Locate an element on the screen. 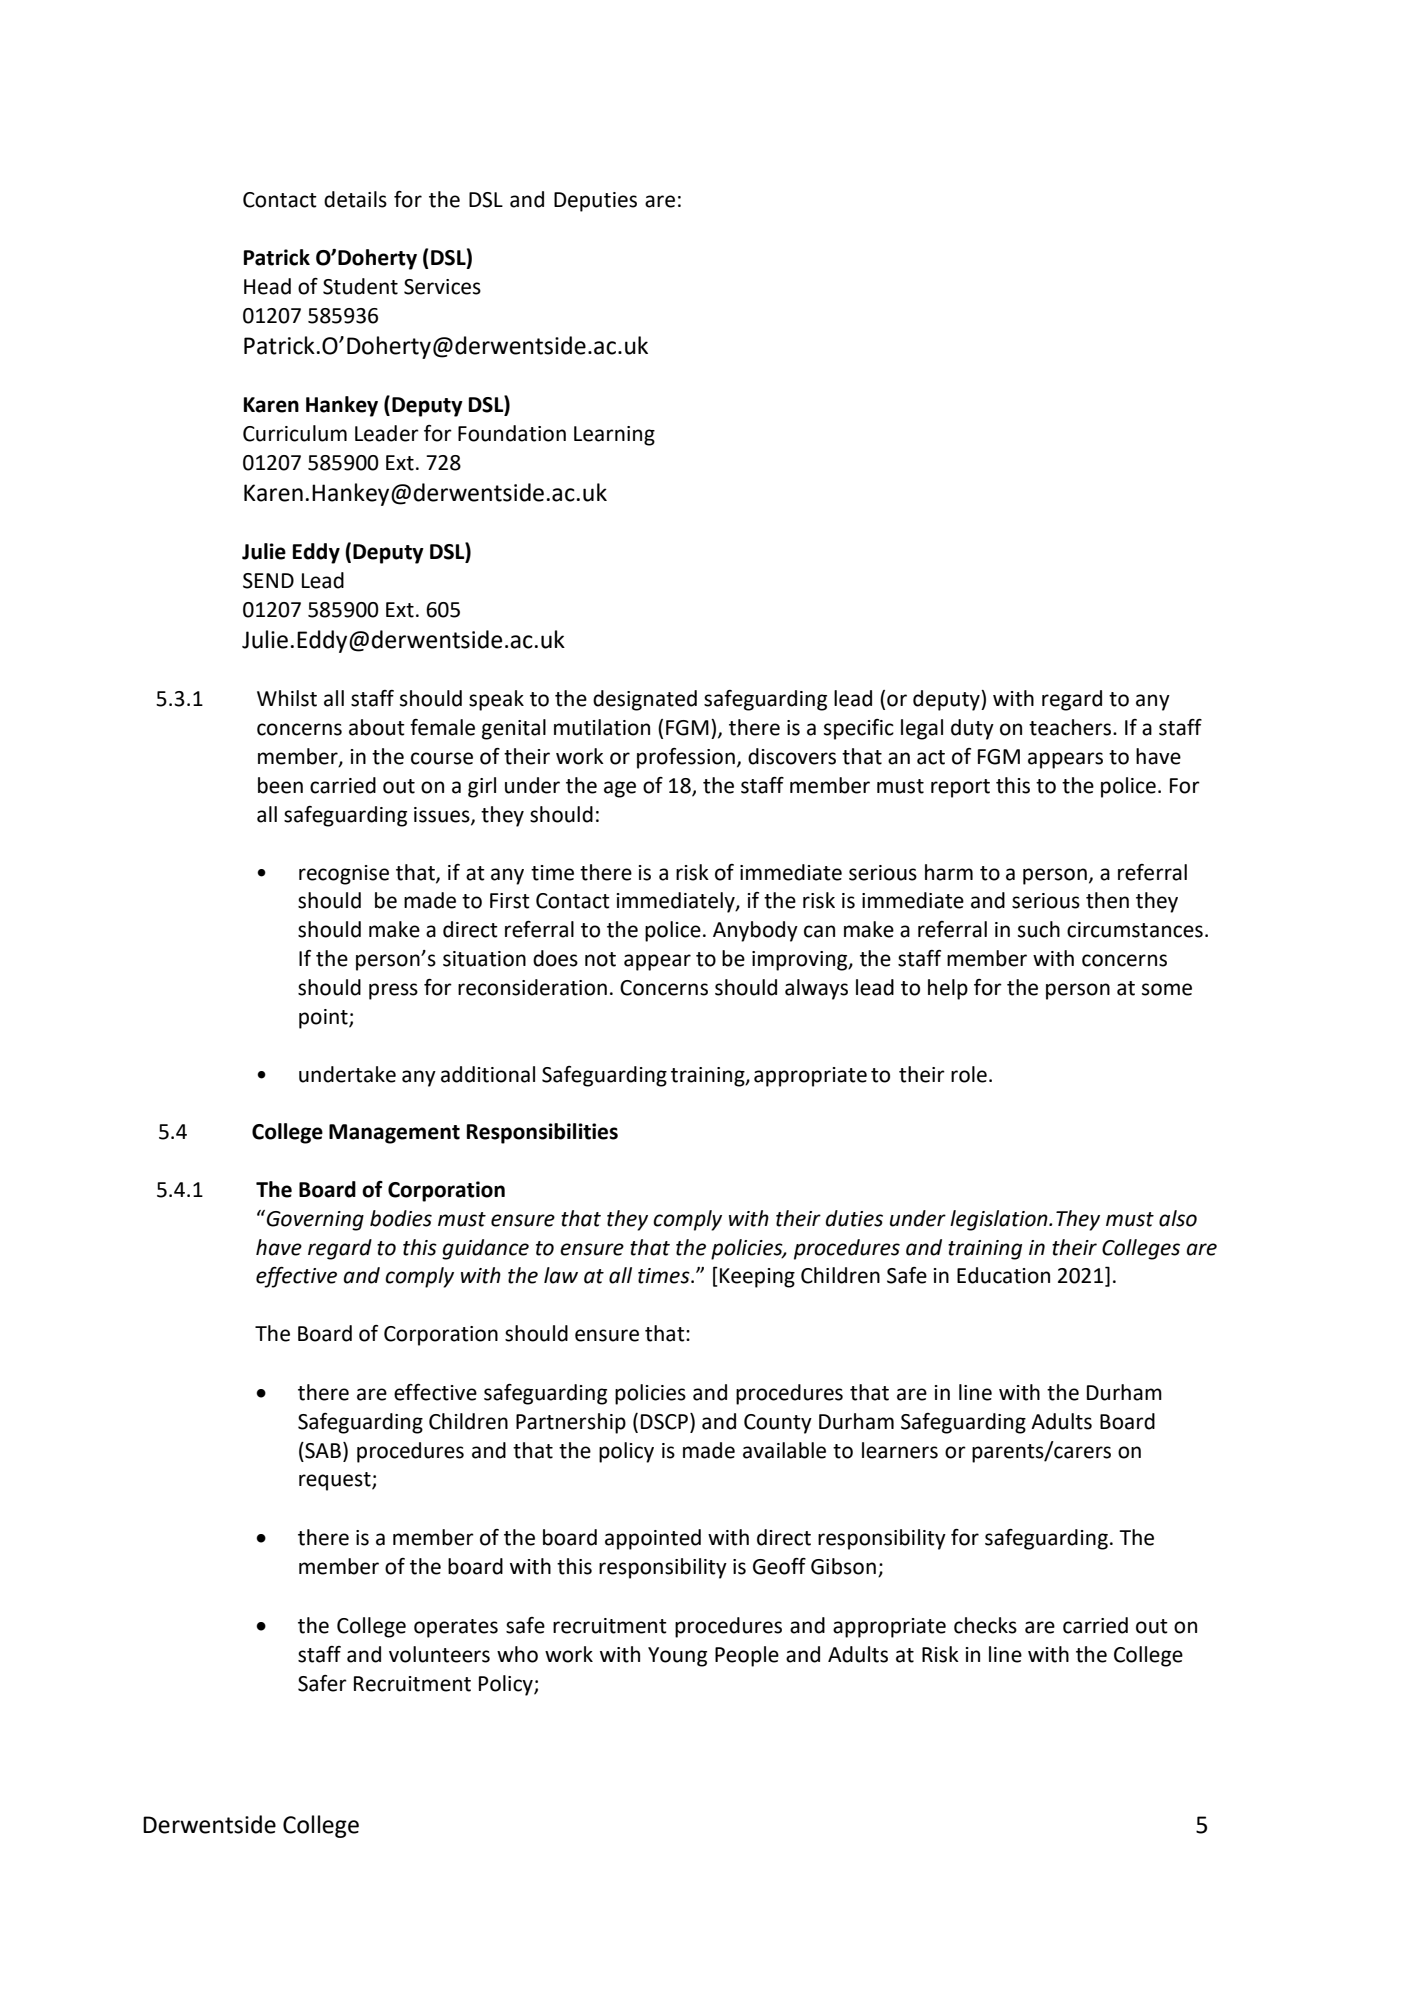  Anybody is located at coordinates (755, 931).
